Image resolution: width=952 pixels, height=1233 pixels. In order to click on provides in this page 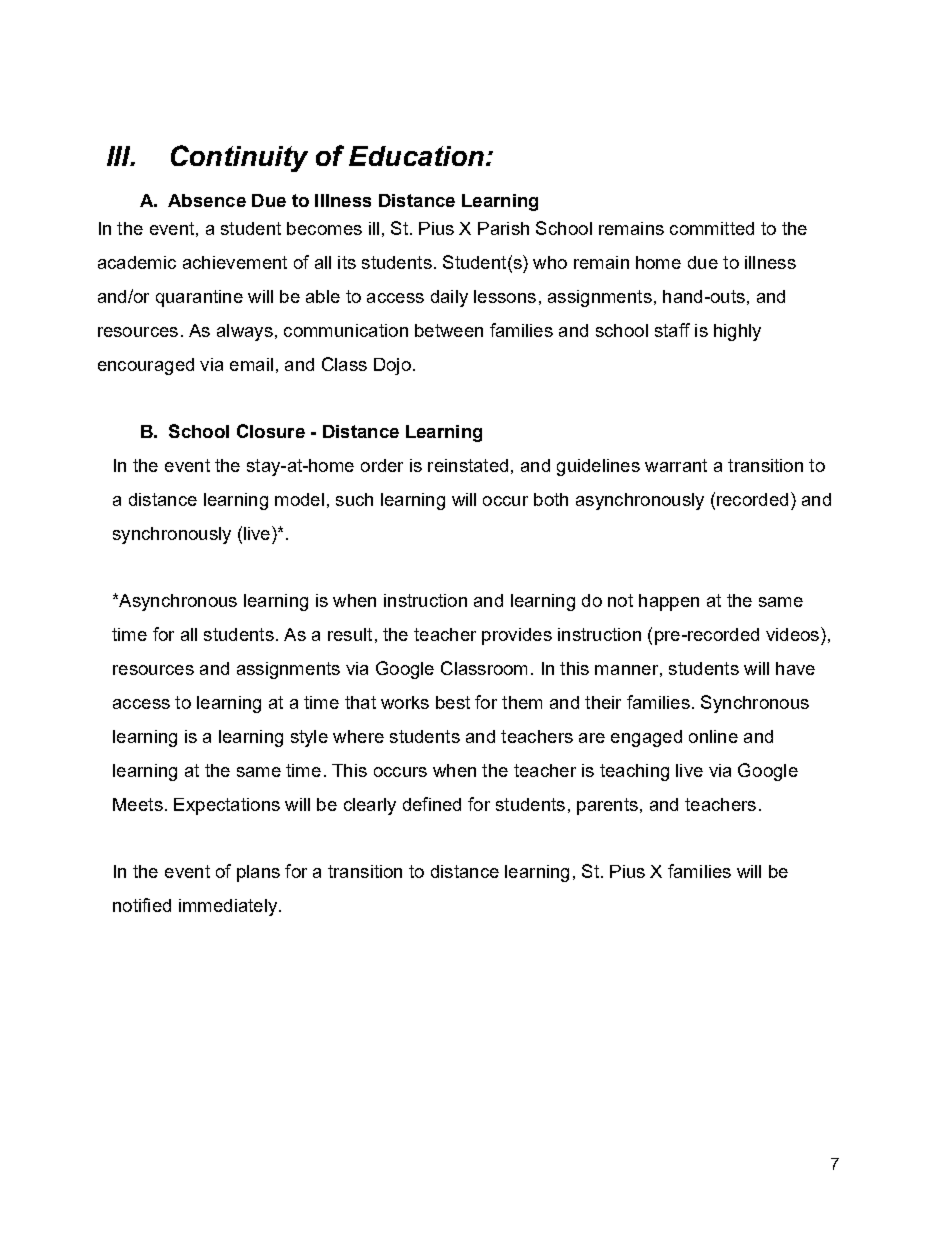, I will do `click(517, 636)`.
